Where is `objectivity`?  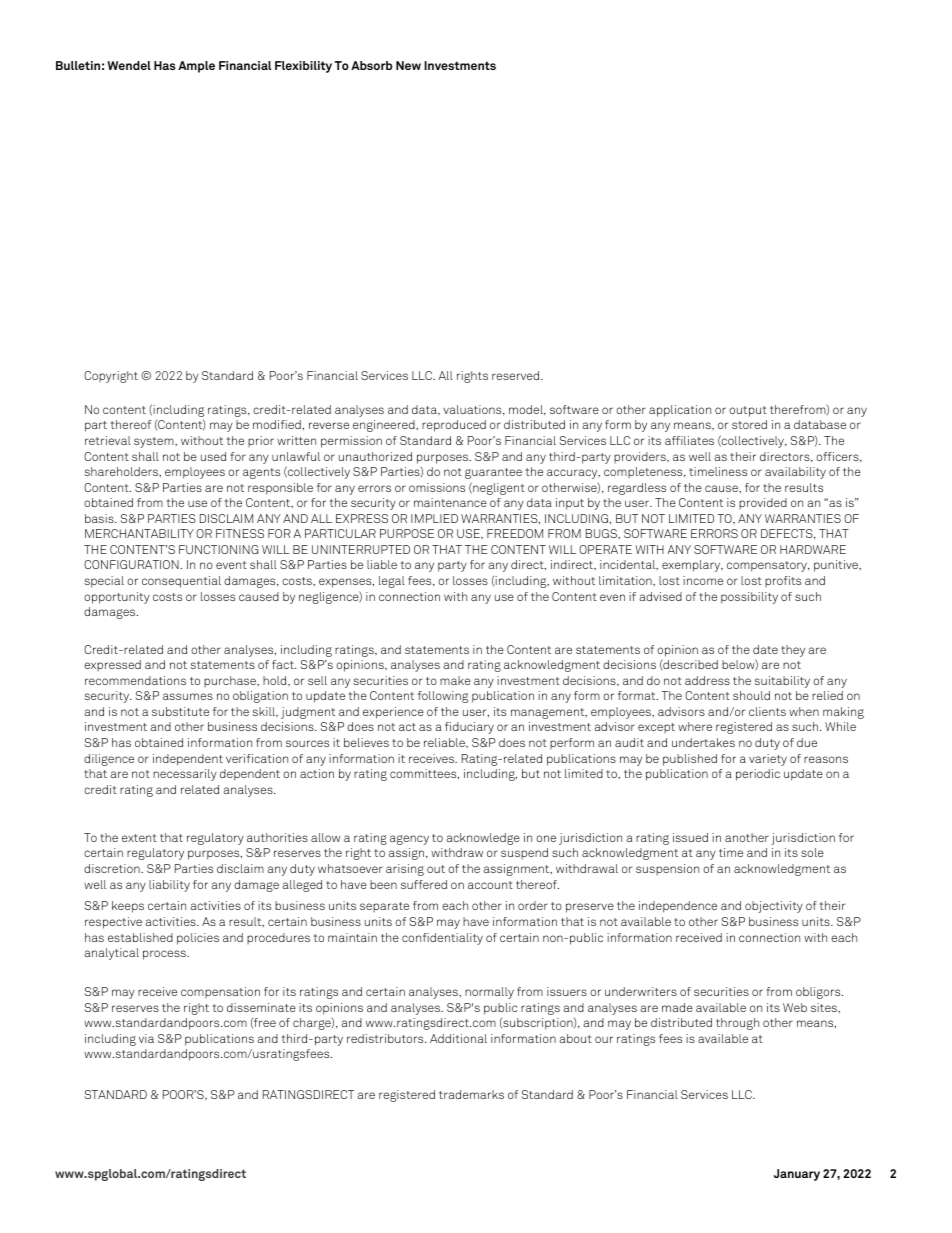 objectivity is located at coordinates (774, 907).
